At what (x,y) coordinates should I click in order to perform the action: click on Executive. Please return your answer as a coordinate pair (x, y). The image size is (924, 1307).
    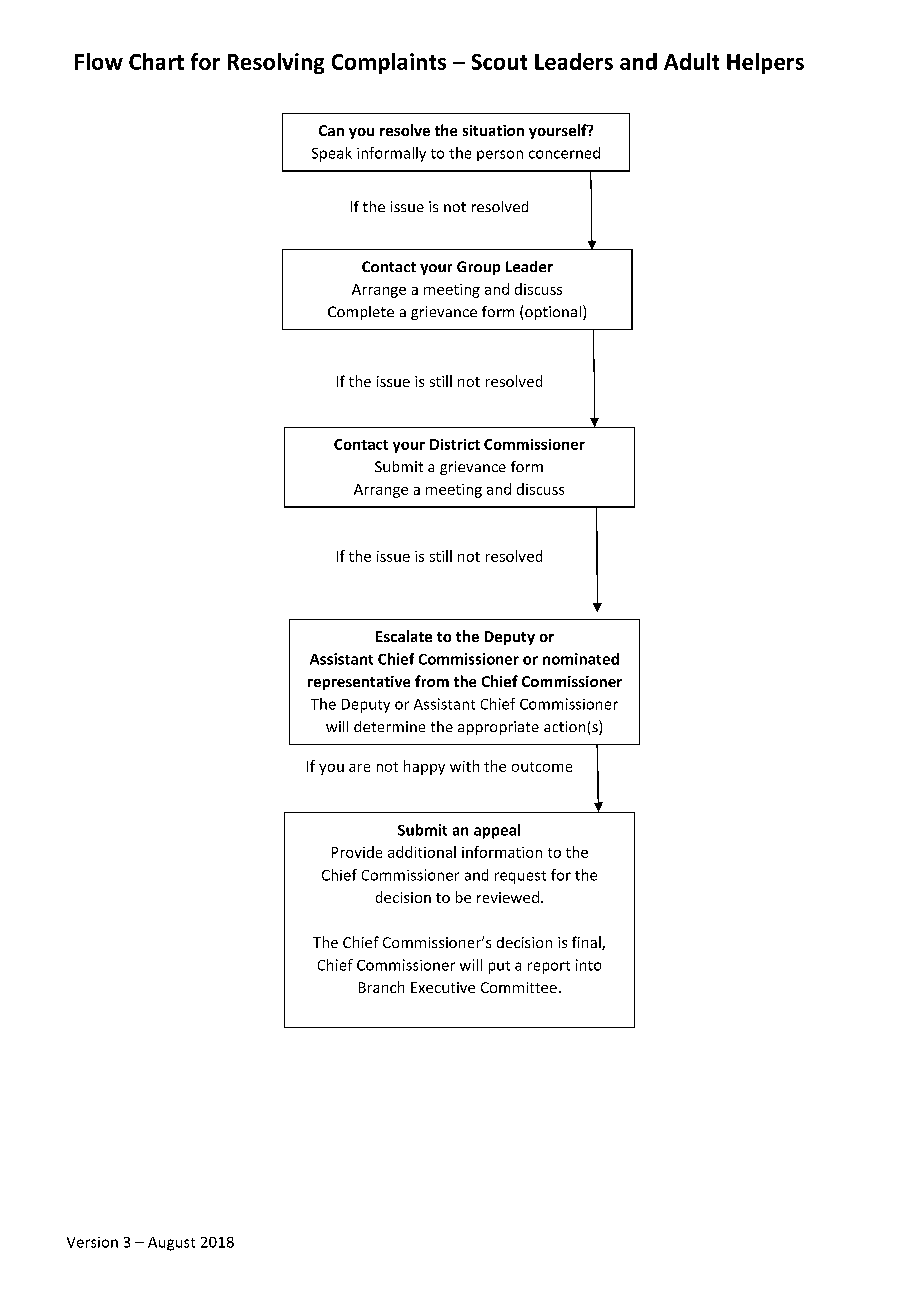
    Looking at the image, I should click on (443, 987).
